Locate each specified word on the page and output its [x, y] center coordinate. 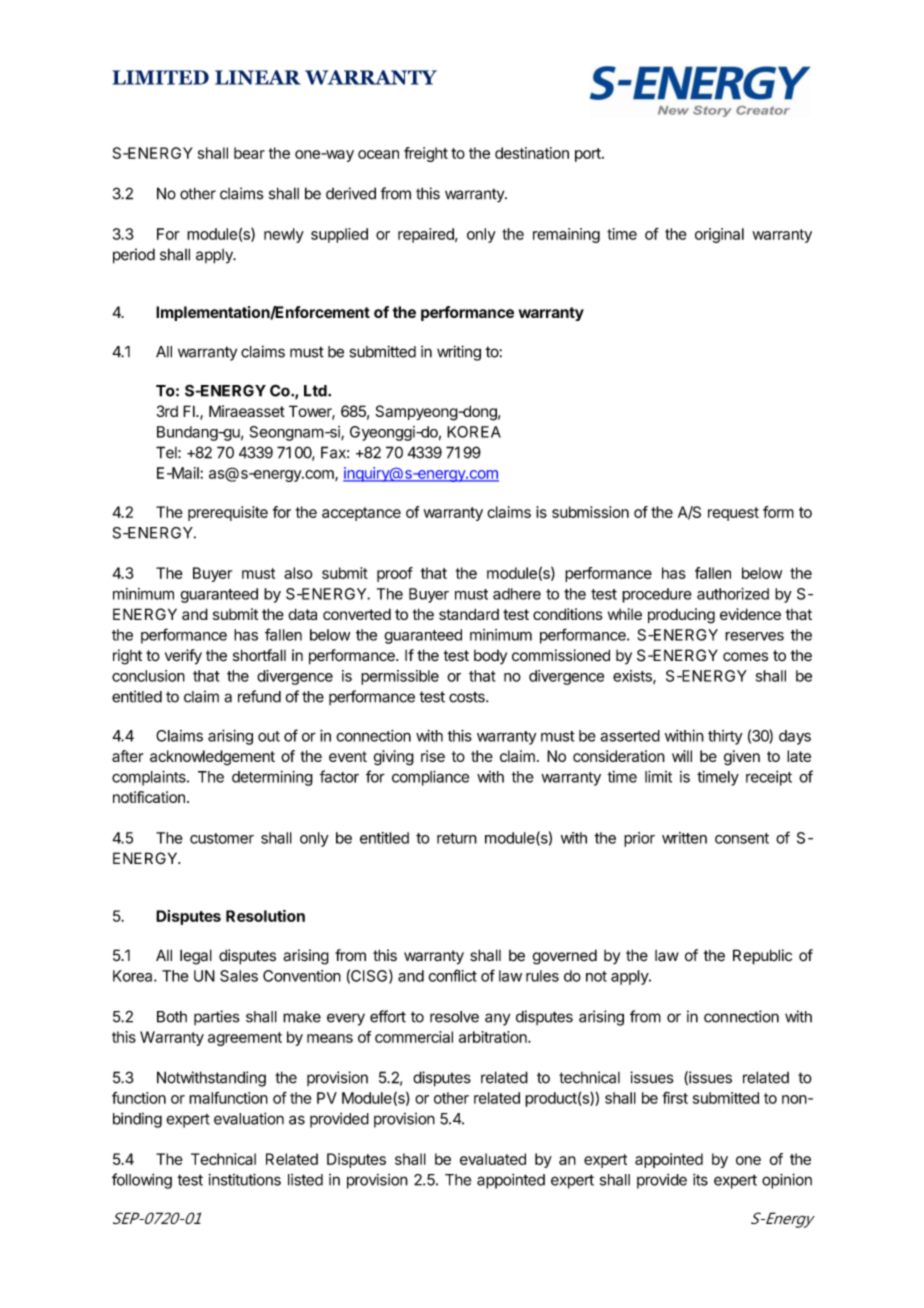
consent [742, 838]
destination [532, 153]
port [589, 155]
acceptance [361, 514]
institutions [244, 1179]
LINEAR [258, 77]
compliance [430, 778]
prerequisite [228, 513]
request [733, 514]
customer [222, 838]
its [700, 1179]
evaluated [493, 1159]
